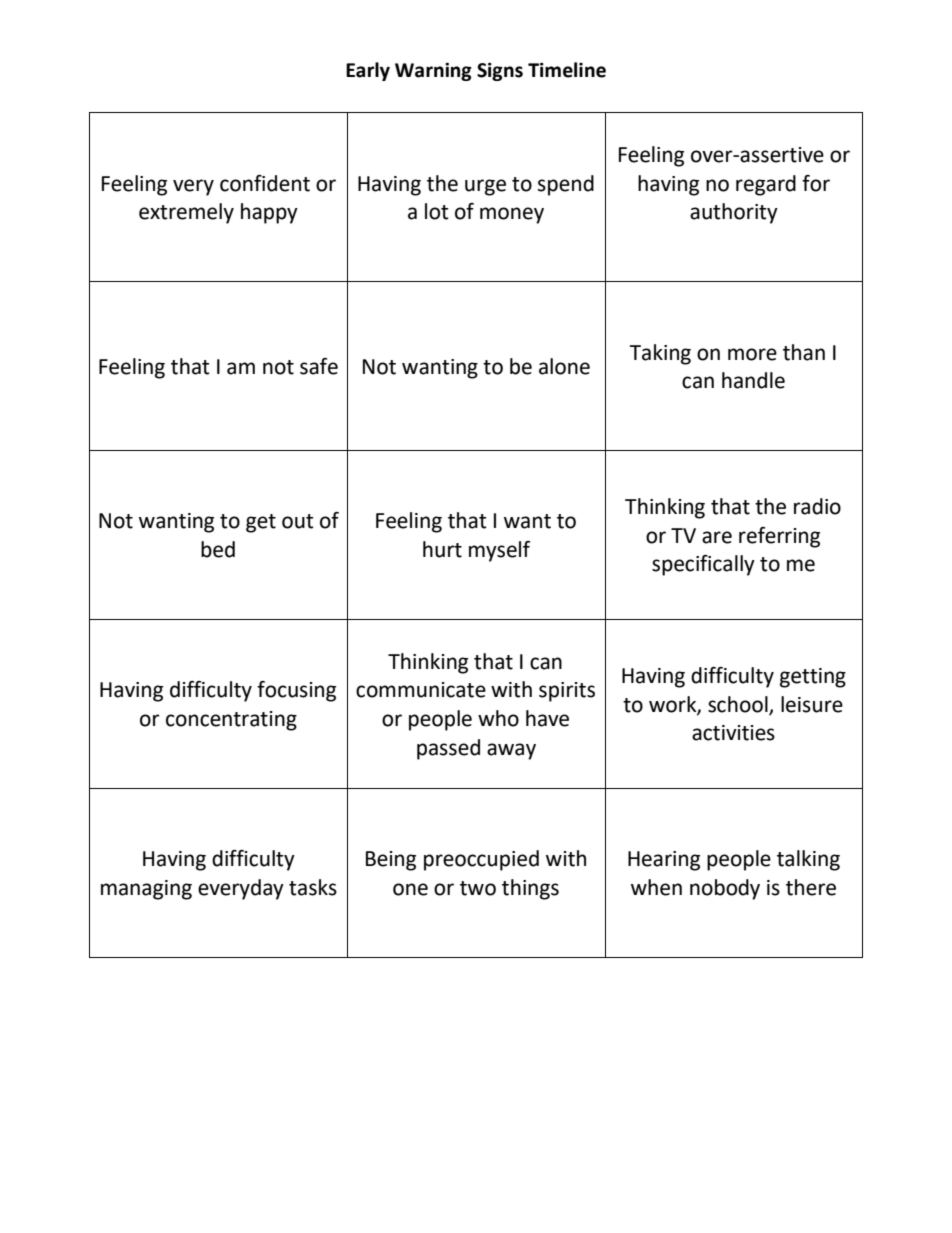 This screenshot has width=952, height=1233. What do you see at coordinates (817, 506) in the screenshot?
I see `radio` at bounding box center [817, 506].
